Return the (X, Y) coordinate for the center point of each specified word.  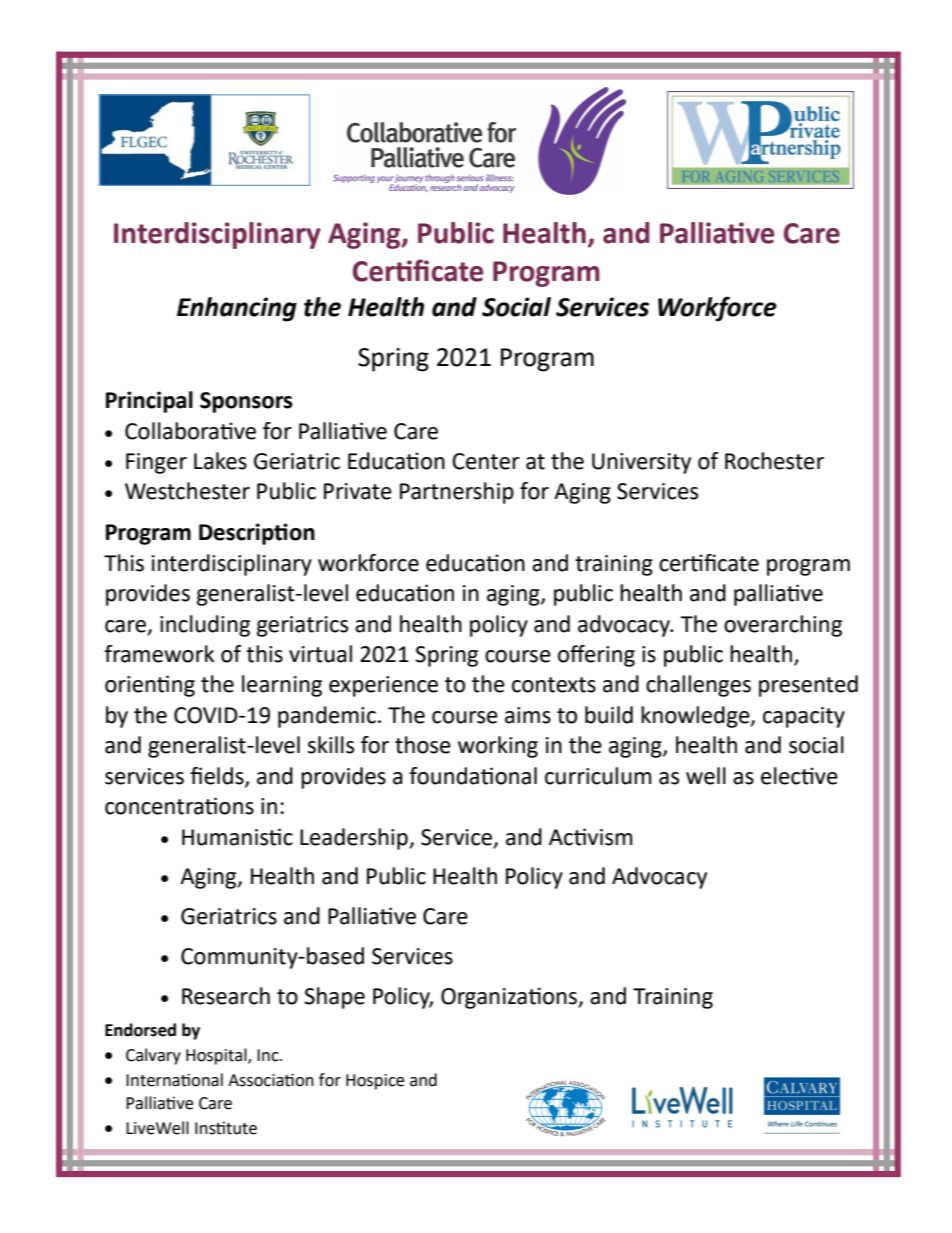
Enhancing (237, 309)
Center (486, 461)
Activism (590, 837)
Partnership (457, 493)
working (498, 747)
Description (257, 534)
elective (799, 776)
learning (282, 686)
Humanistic (237, 837)
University (641, 463)
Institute (226, 1128)
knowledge (696, 717)
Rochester (774, 461)
